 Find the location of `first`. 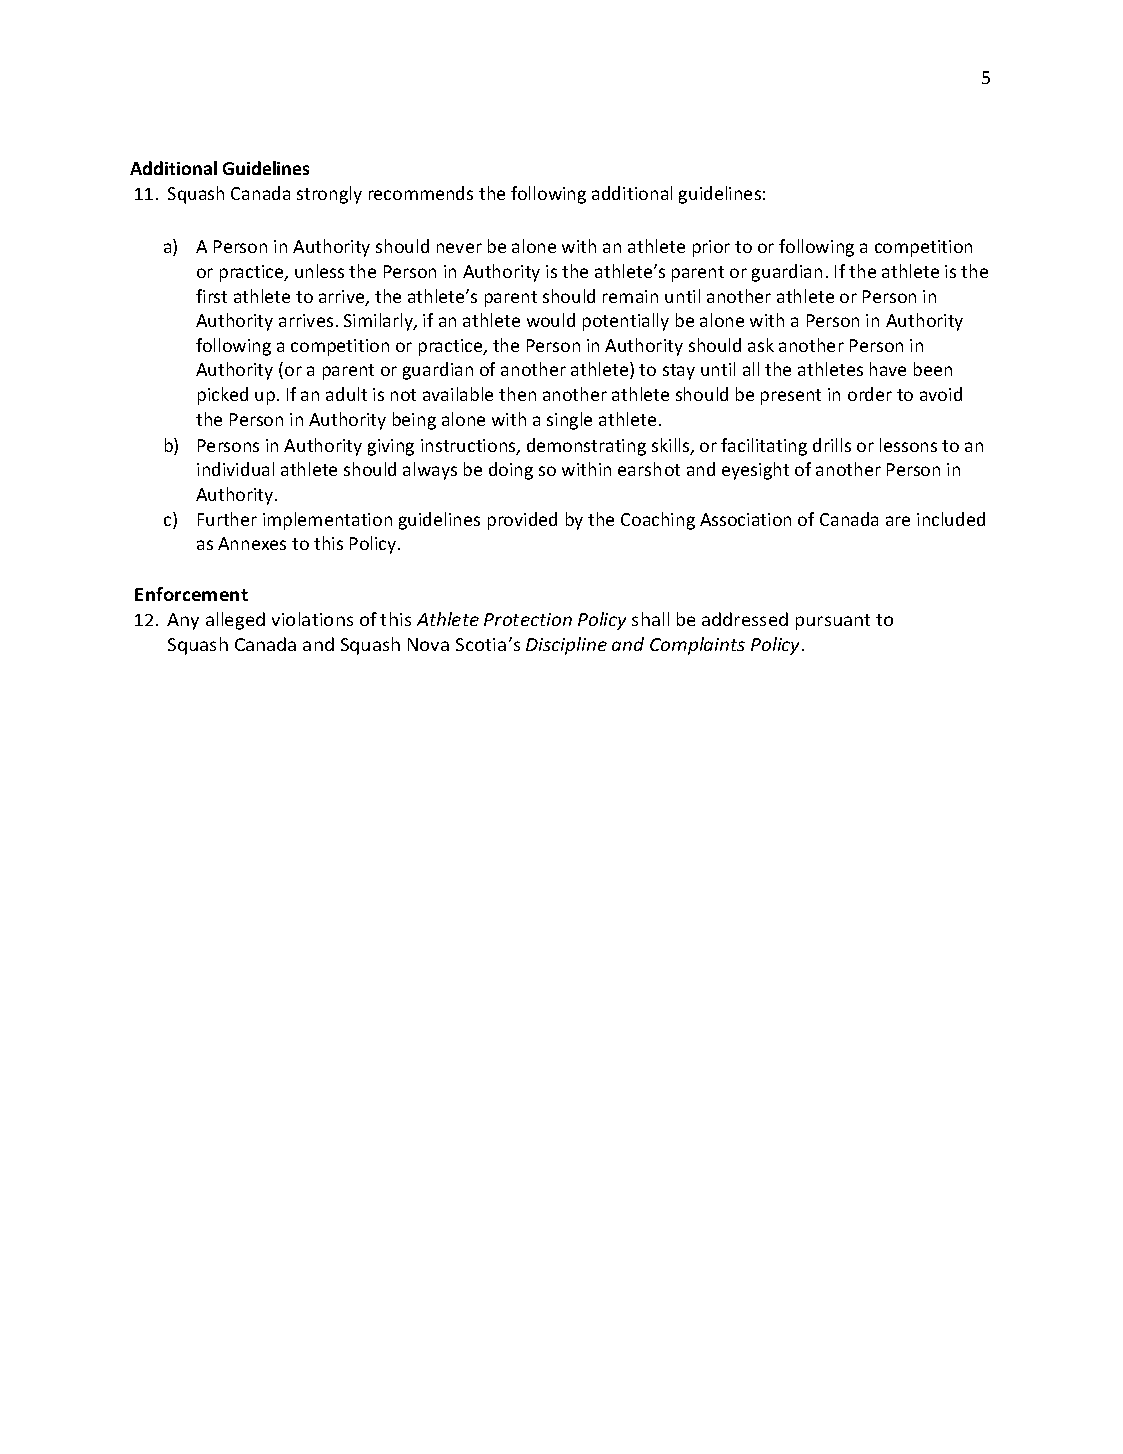

first is located at coordinates (211, 296).
